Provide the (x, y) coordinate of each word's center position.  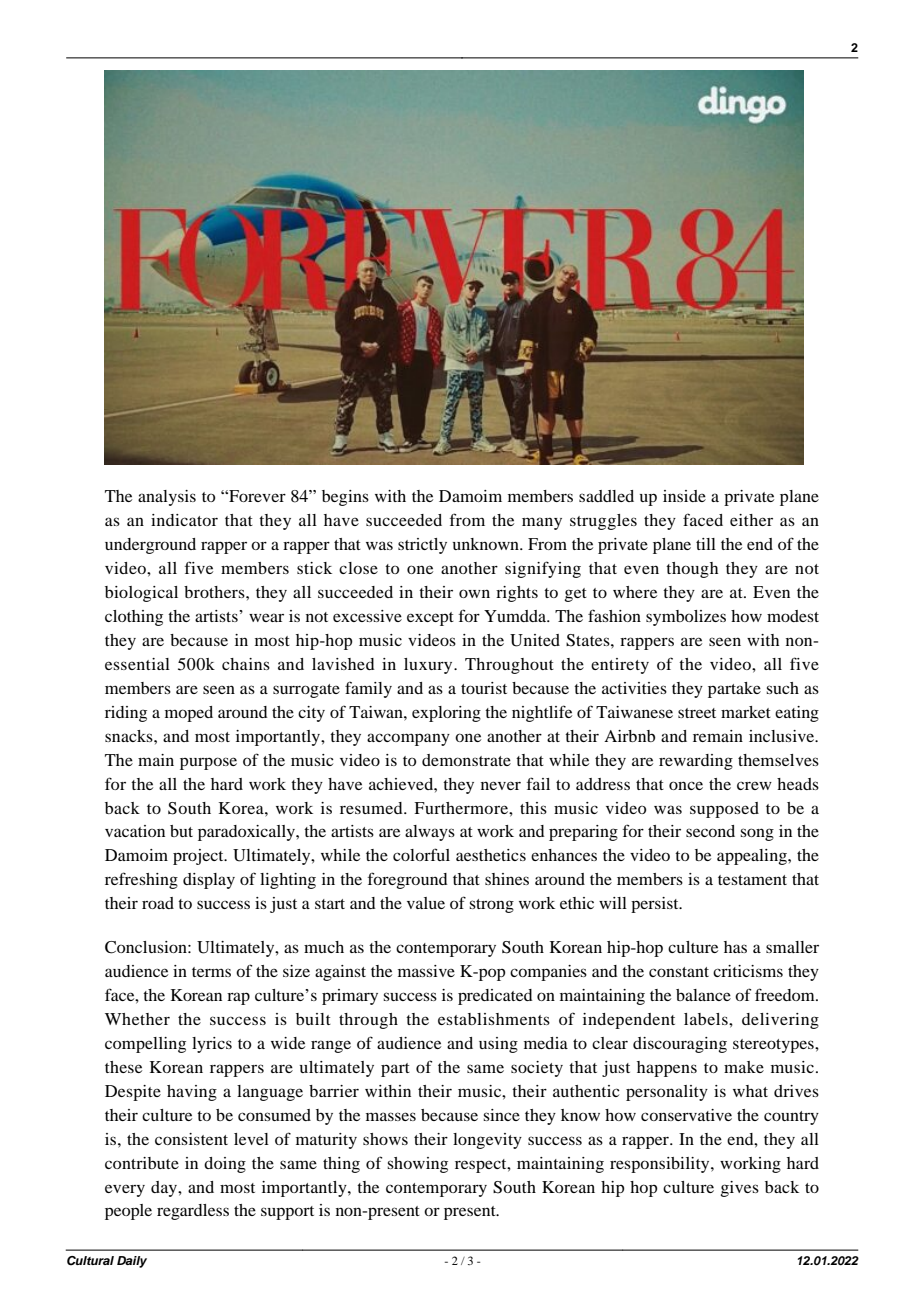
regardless (193, 1212)
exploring (446, 714)
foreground (408, 880)
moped (189, 714)
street (697, 713)
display (209, 881)
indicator (184, 520)
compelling (145, 1045)
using (498, 1045)
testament (752, 880)
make (744, 1067)
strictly (422, 546)
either (751, 520)
